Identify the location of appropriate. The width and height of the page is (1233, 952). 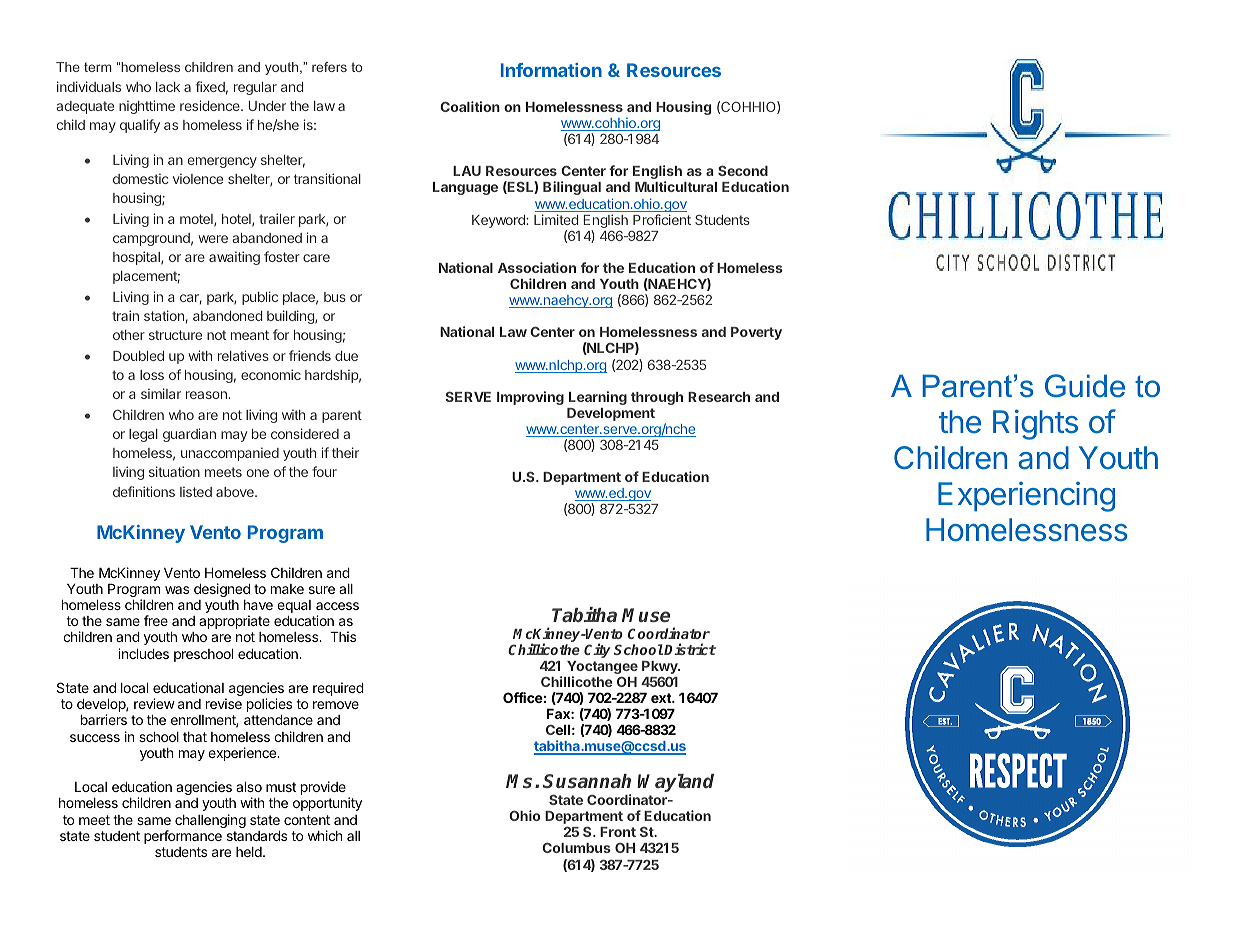
(234, 622).
